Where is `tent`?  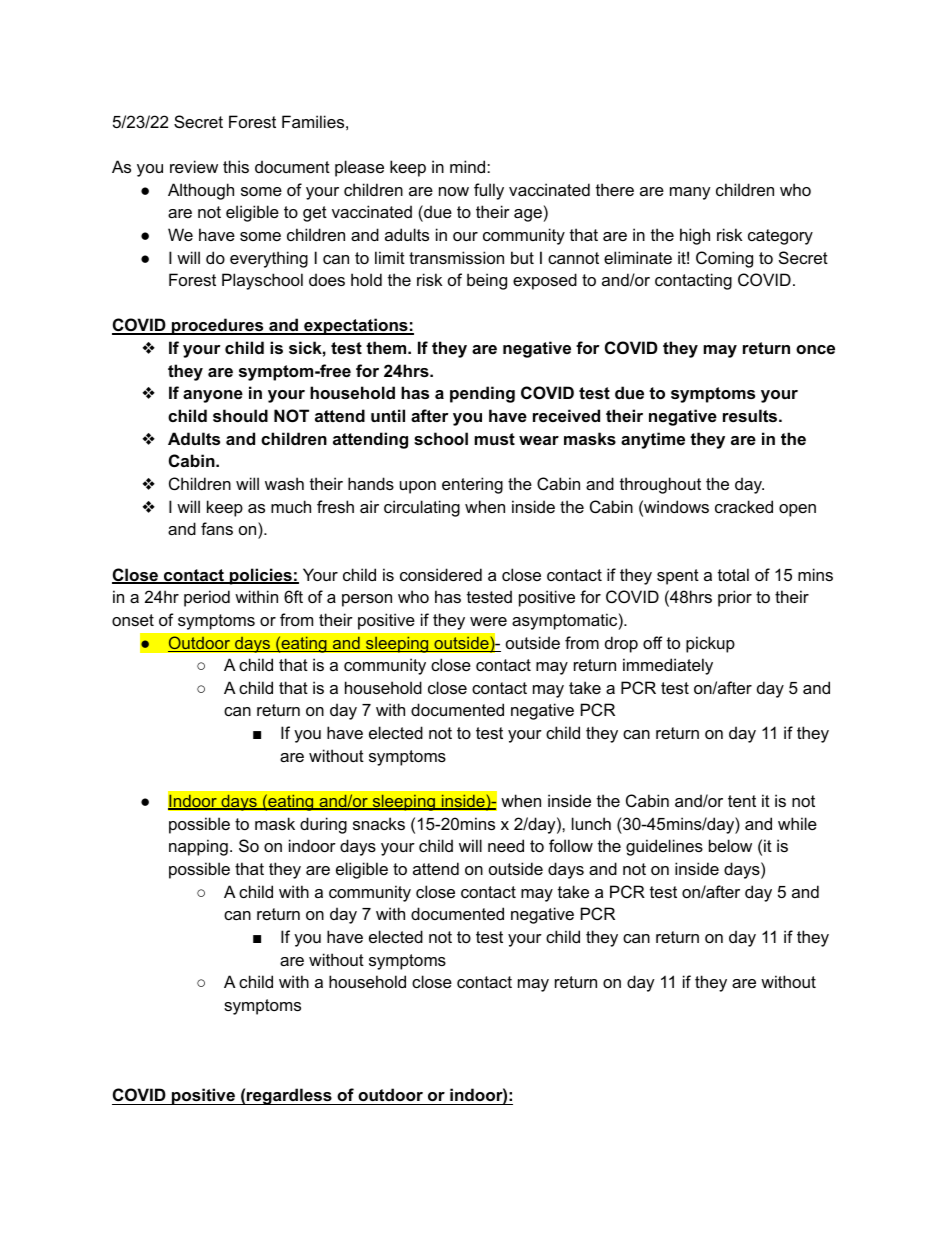
tent is located at coordinates (742, 801).
